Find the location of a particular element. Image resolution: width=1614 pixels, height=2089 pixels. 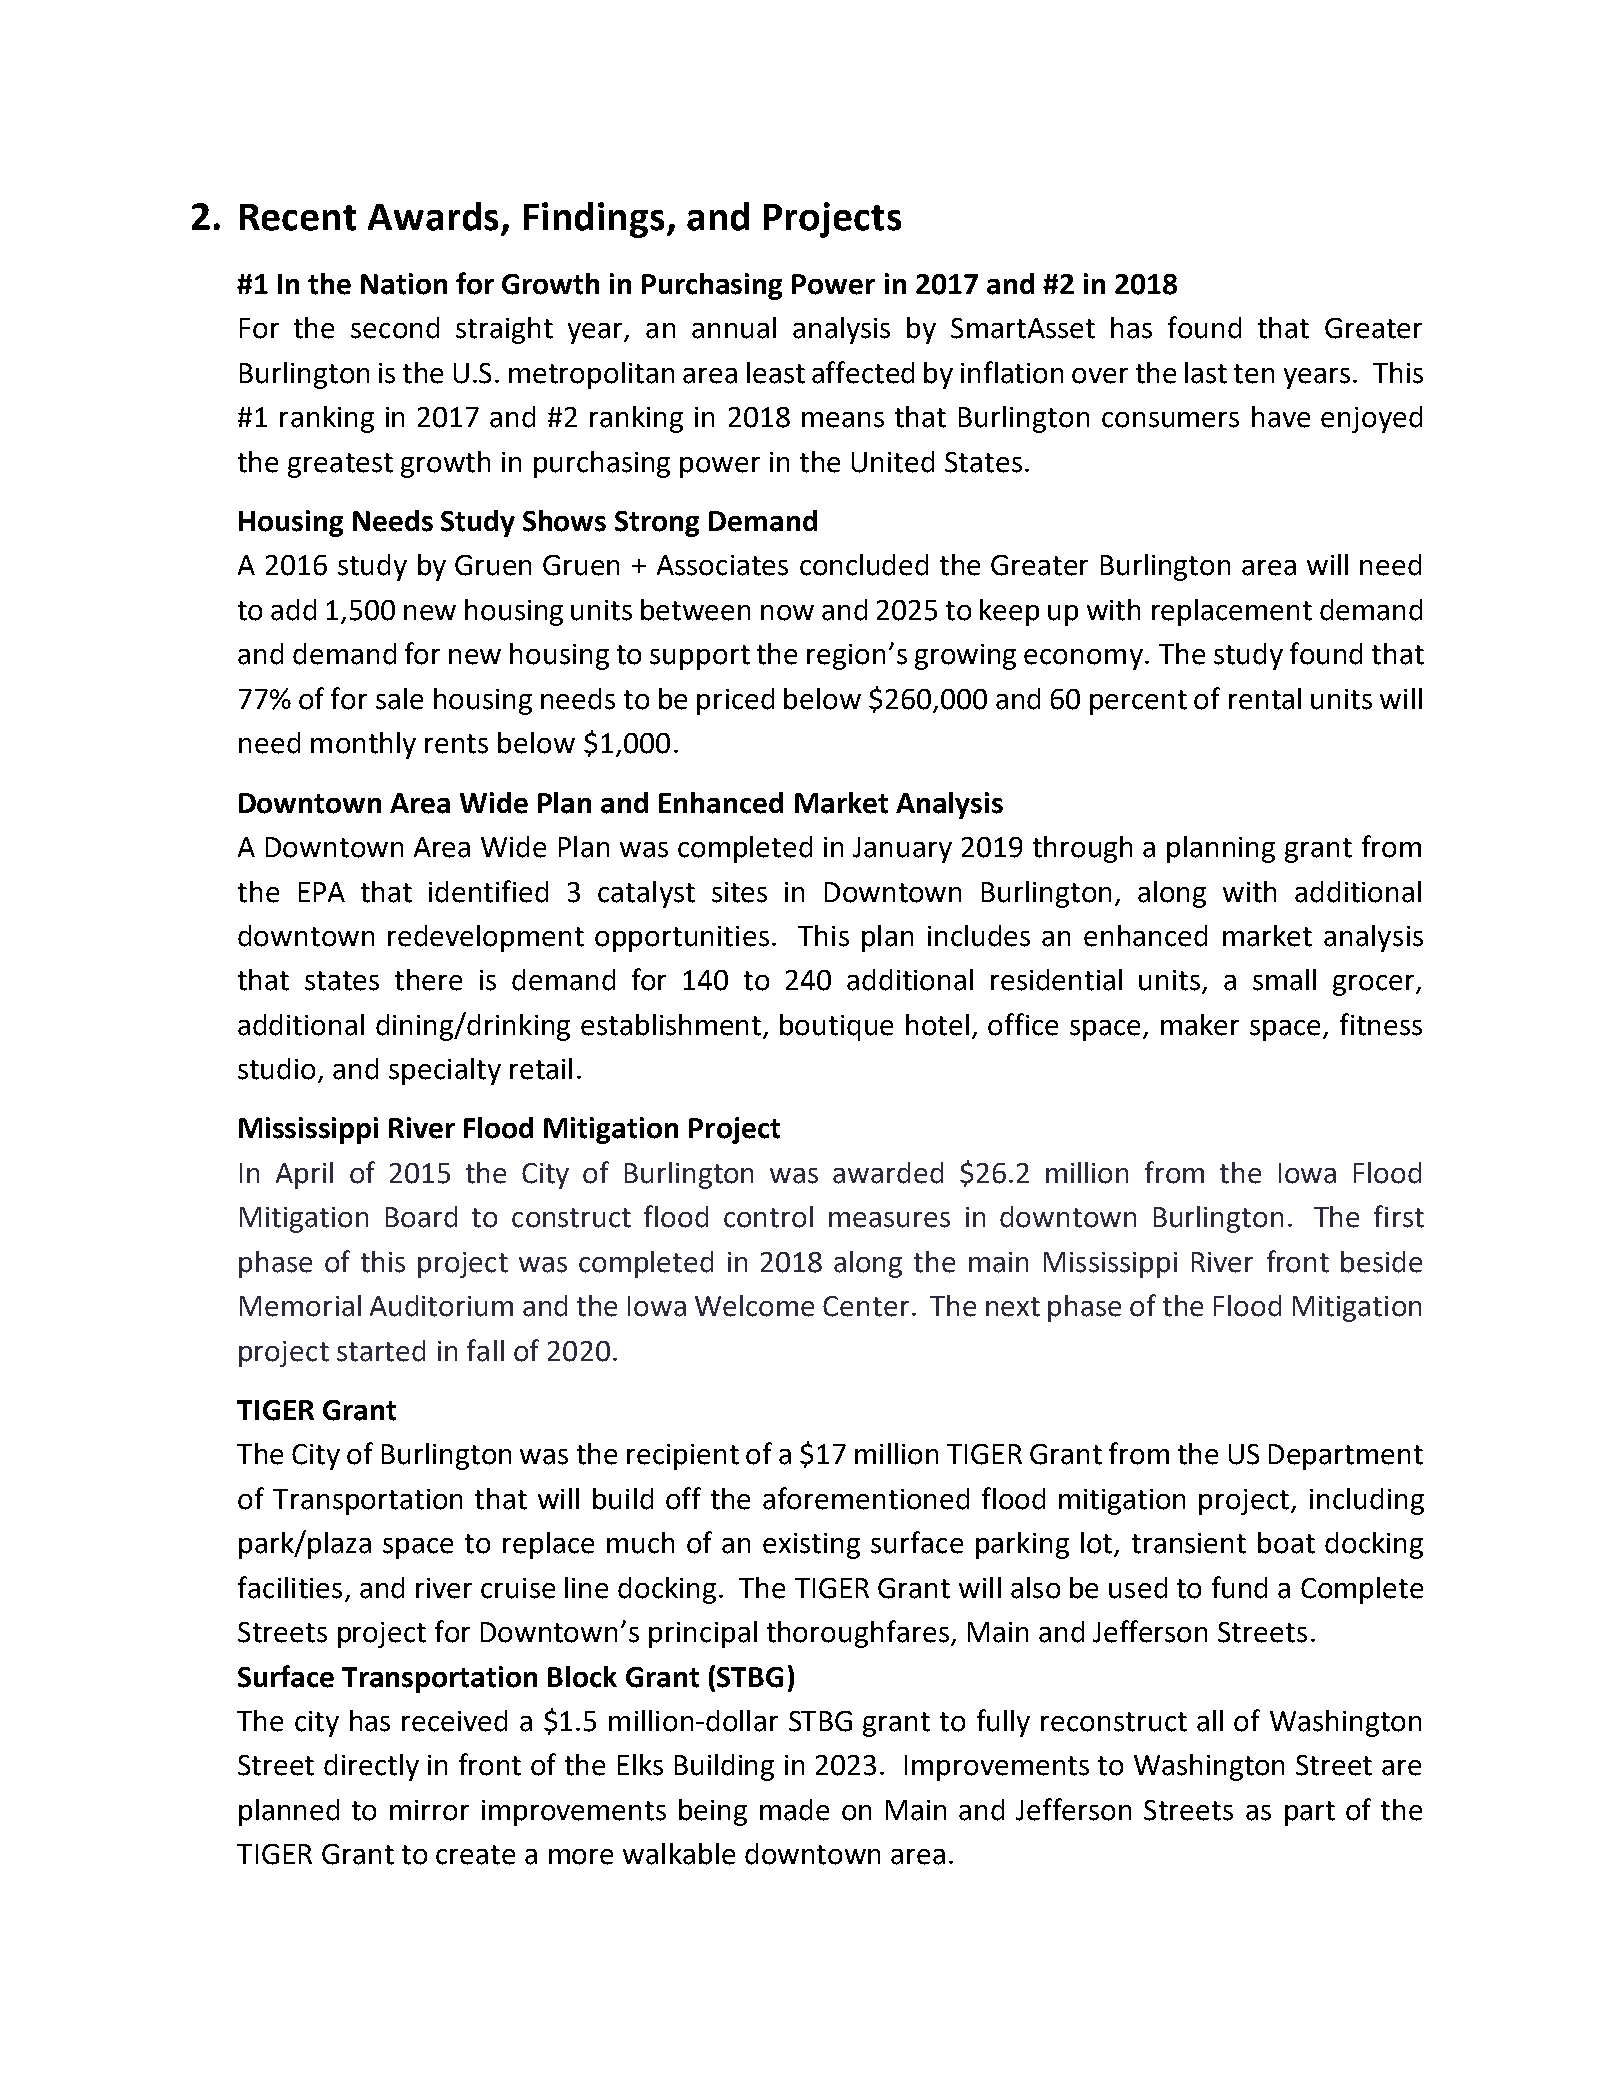

sale is located at coordinates (399, 699).
